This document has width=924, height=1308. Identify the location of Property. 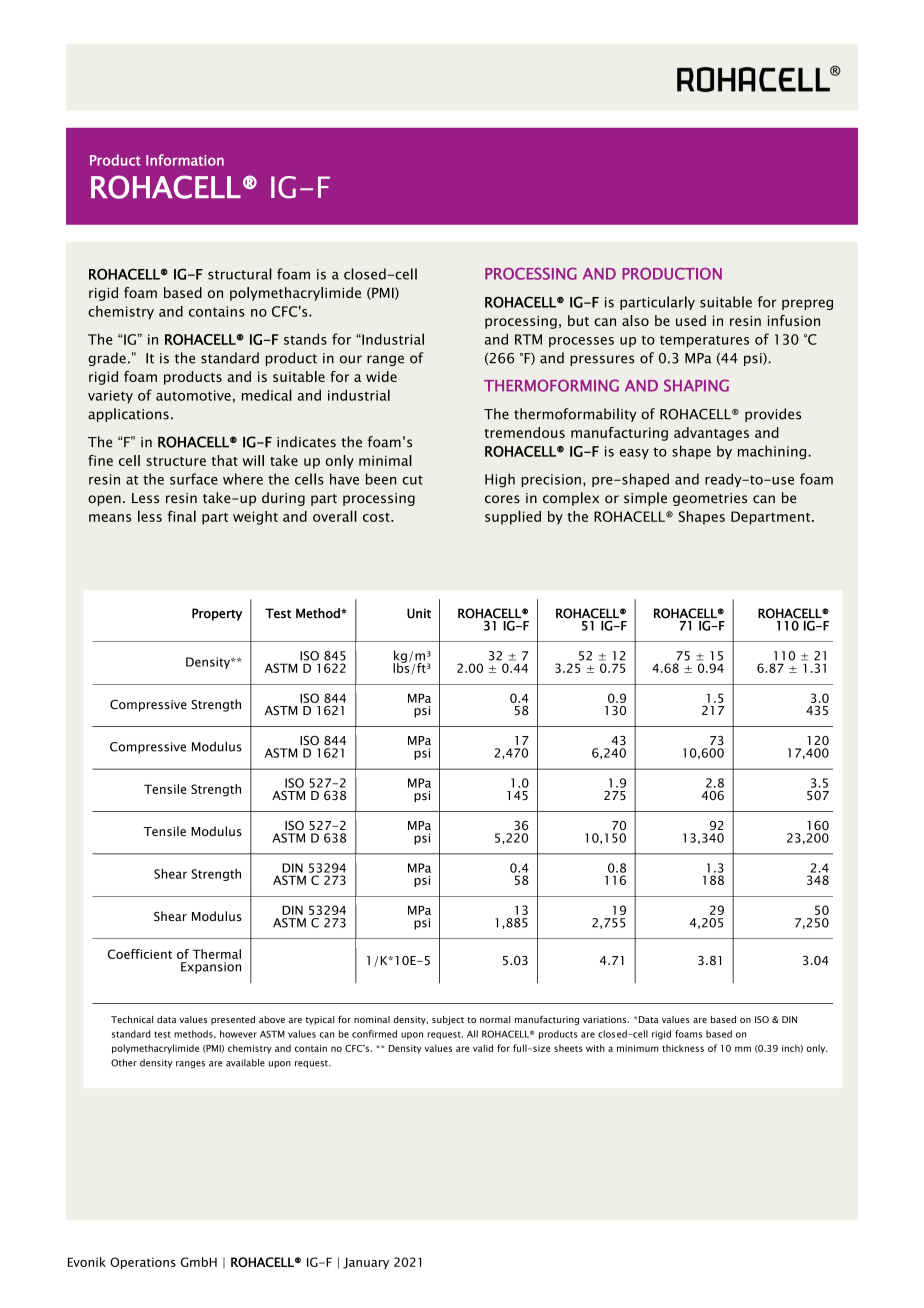
(217, 614).
